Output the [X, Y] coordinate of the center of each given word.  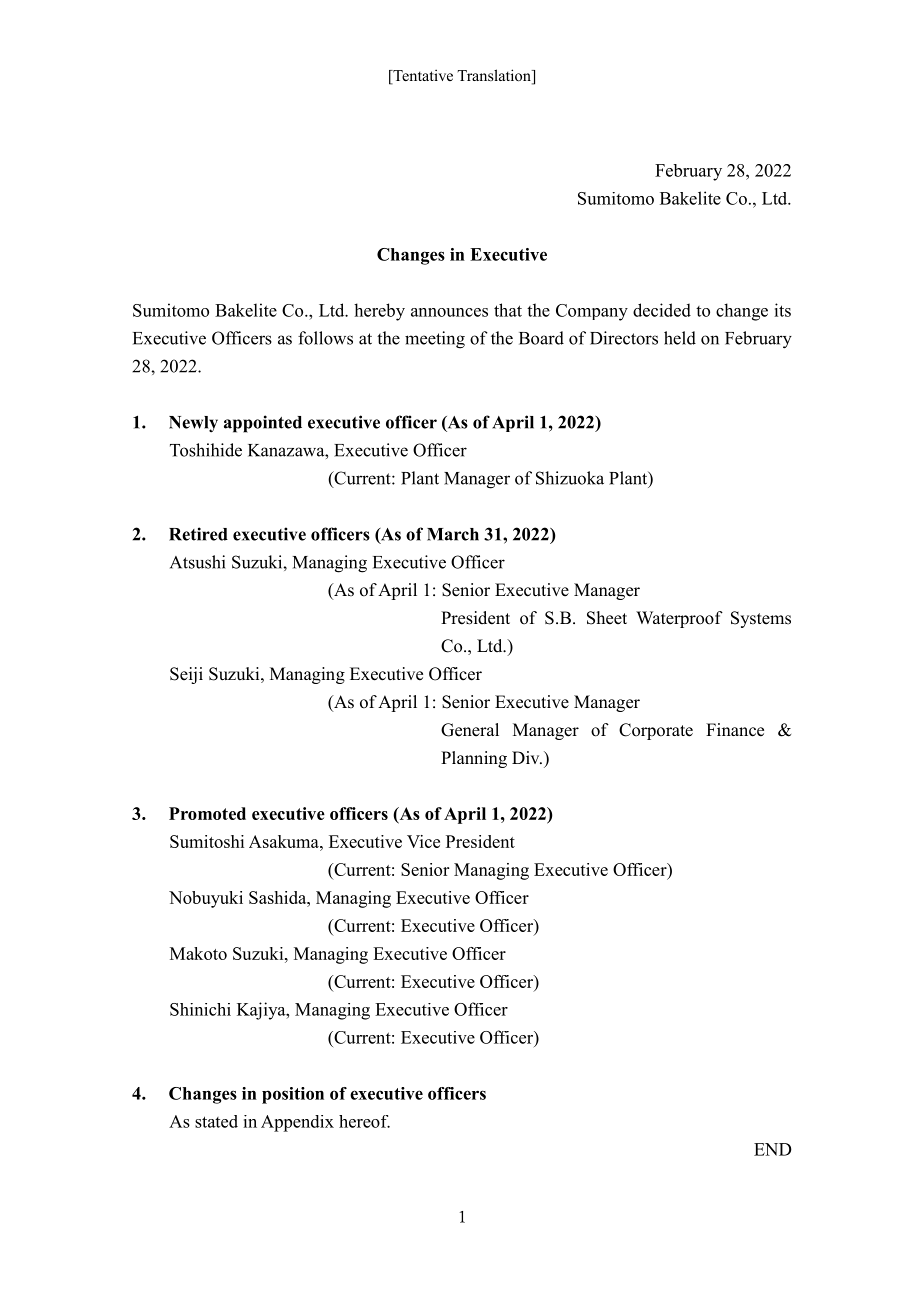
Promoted [207, 813]
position [293, 1095]
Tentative [422, 76]
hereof [364, 1121]
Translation [495, 76]
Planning [474, 759]
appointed [263, 424]
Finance [735, 730]
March [453, 534]
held [680, 338]
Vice [423, 841]
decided [662, 310]
